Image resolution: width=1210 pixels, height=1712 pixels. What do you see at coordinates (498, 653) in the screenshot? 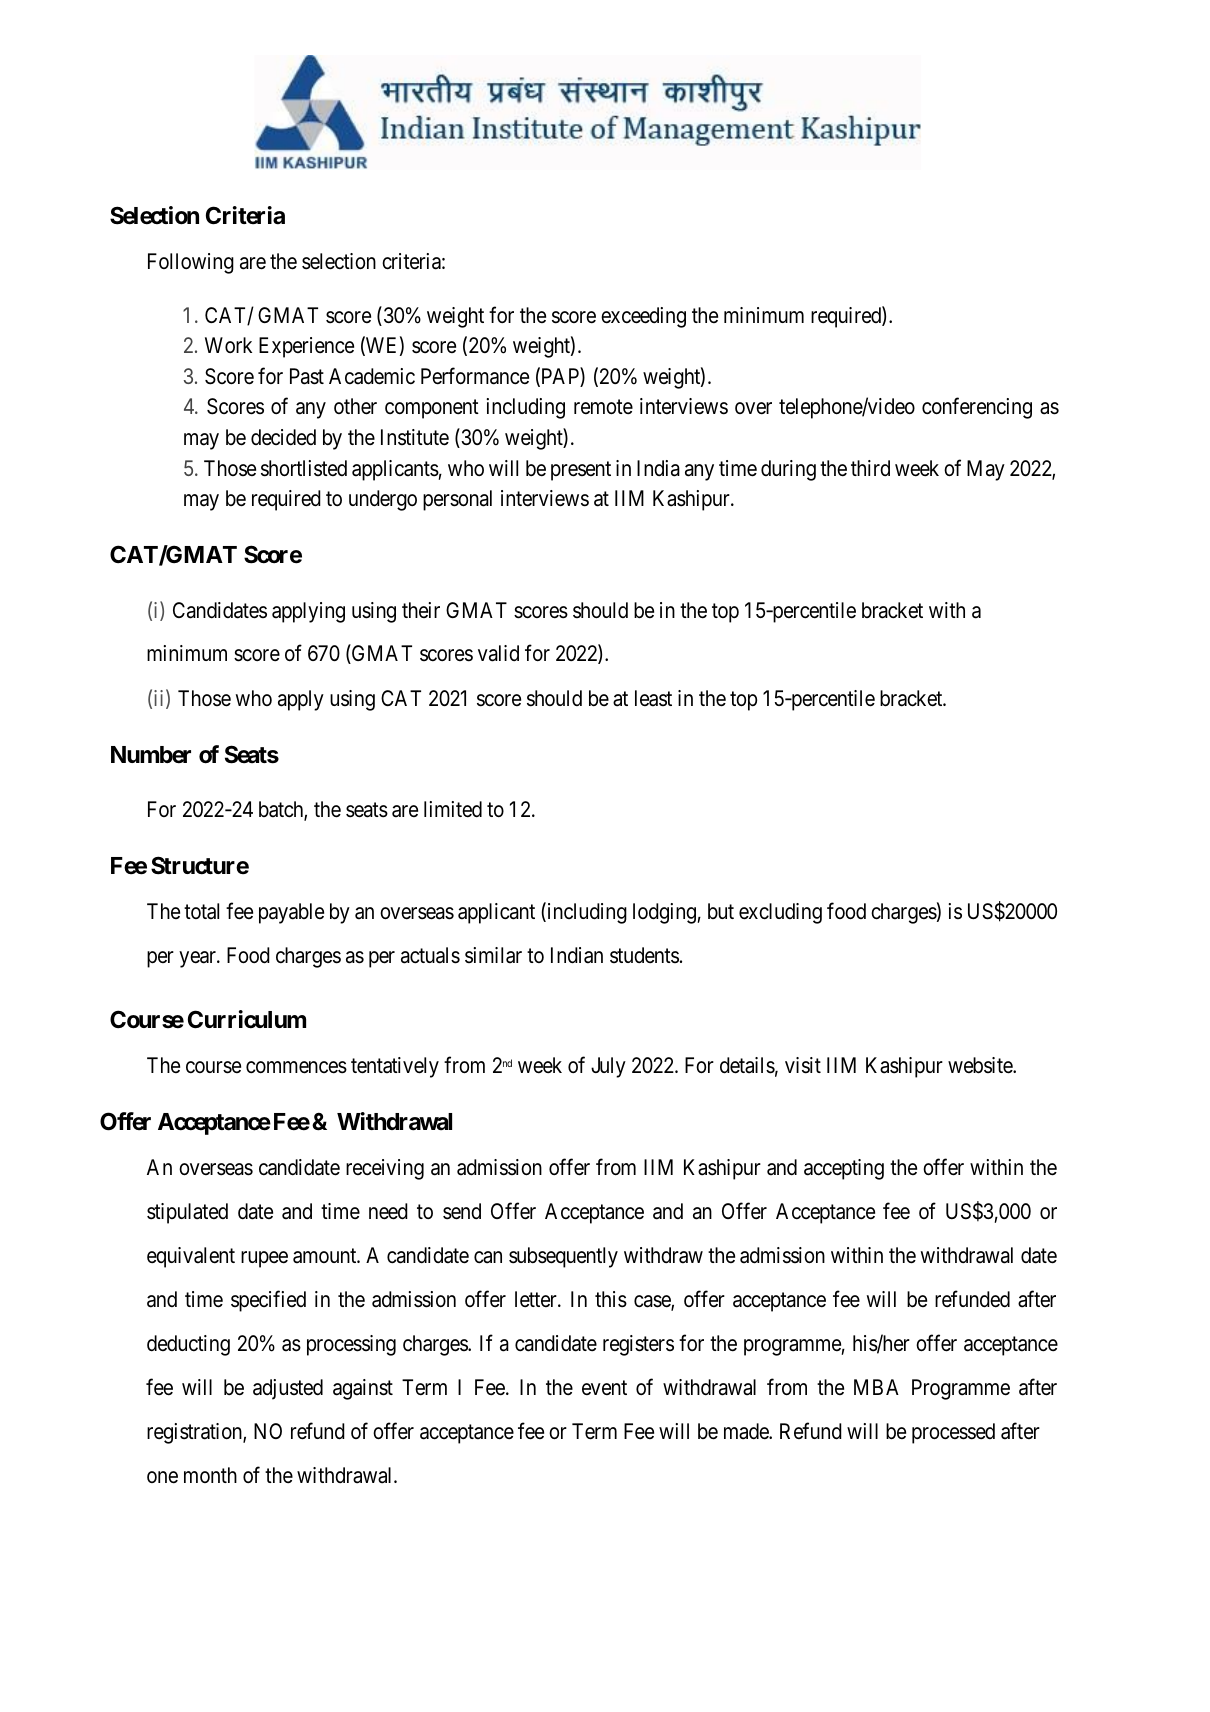
I see `valid` at bounding box center [498, 653].
